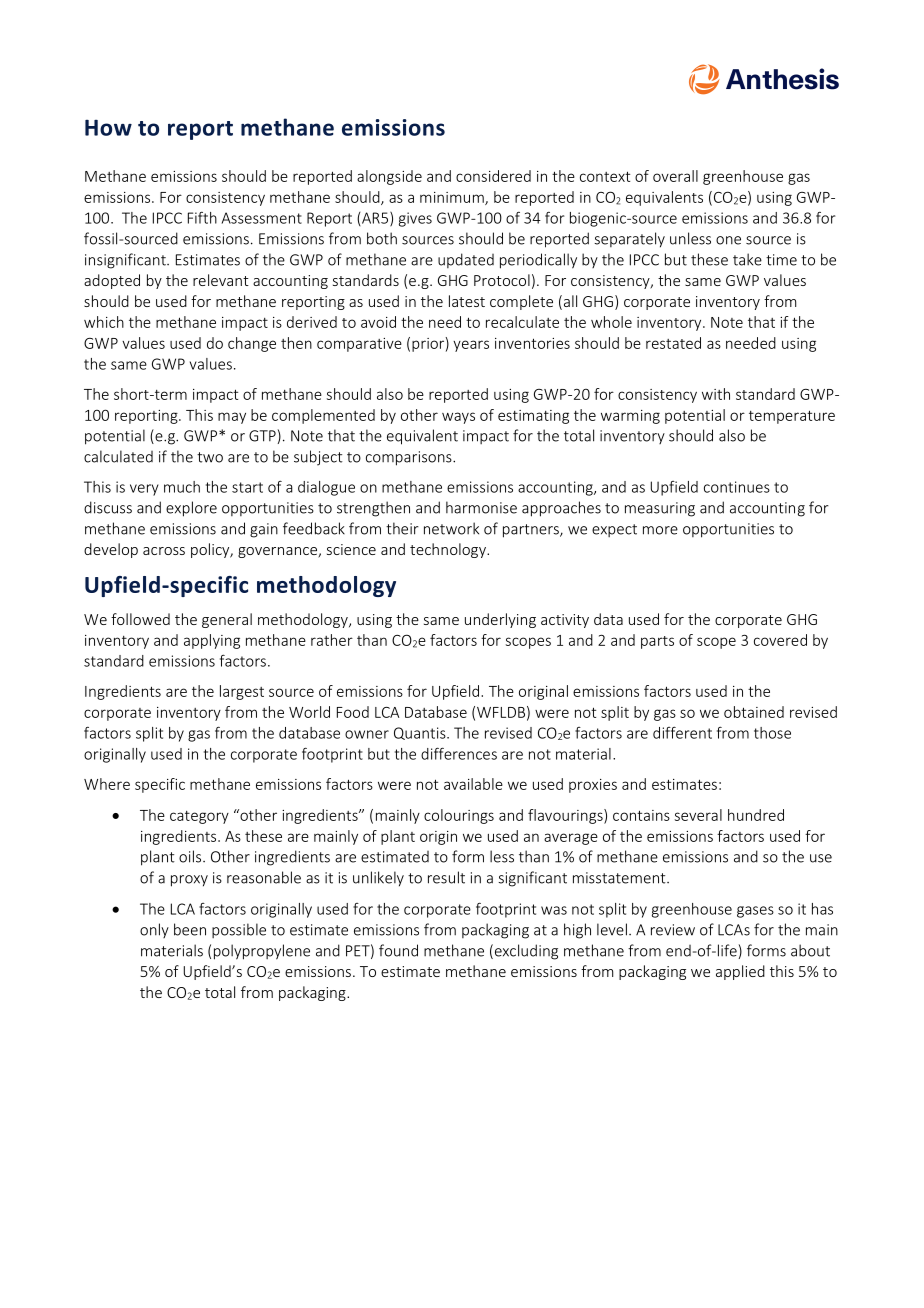  I want to click on considered, so click(493, 176).
